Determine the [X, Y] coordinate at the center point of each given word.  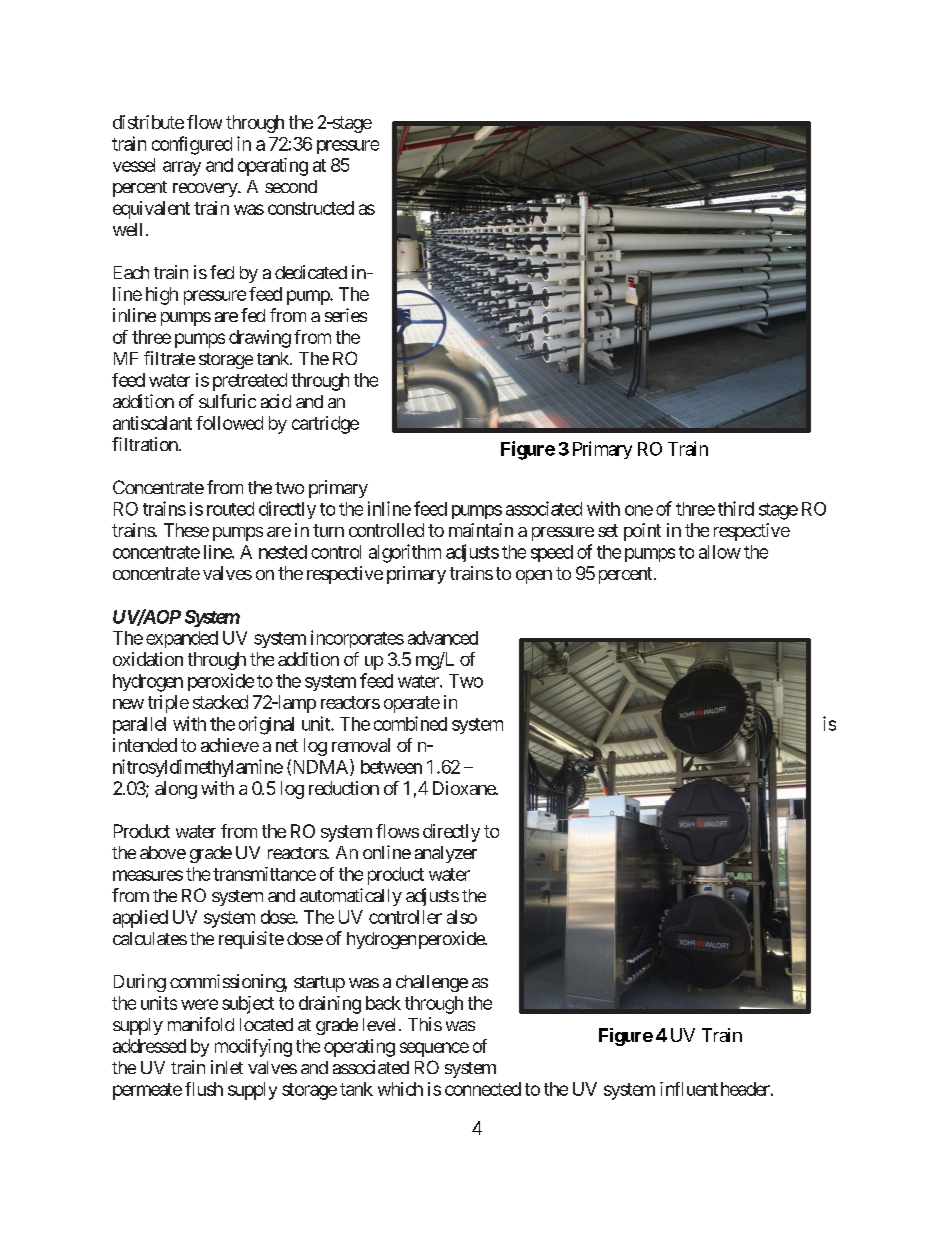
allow [720, 552]
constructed [311, 208]
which [400, 1089]
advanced [443, 638]
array [182, 168]
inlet [227, 1067]
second [291, 186]
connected [483, 1089]
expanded [182, 639]
